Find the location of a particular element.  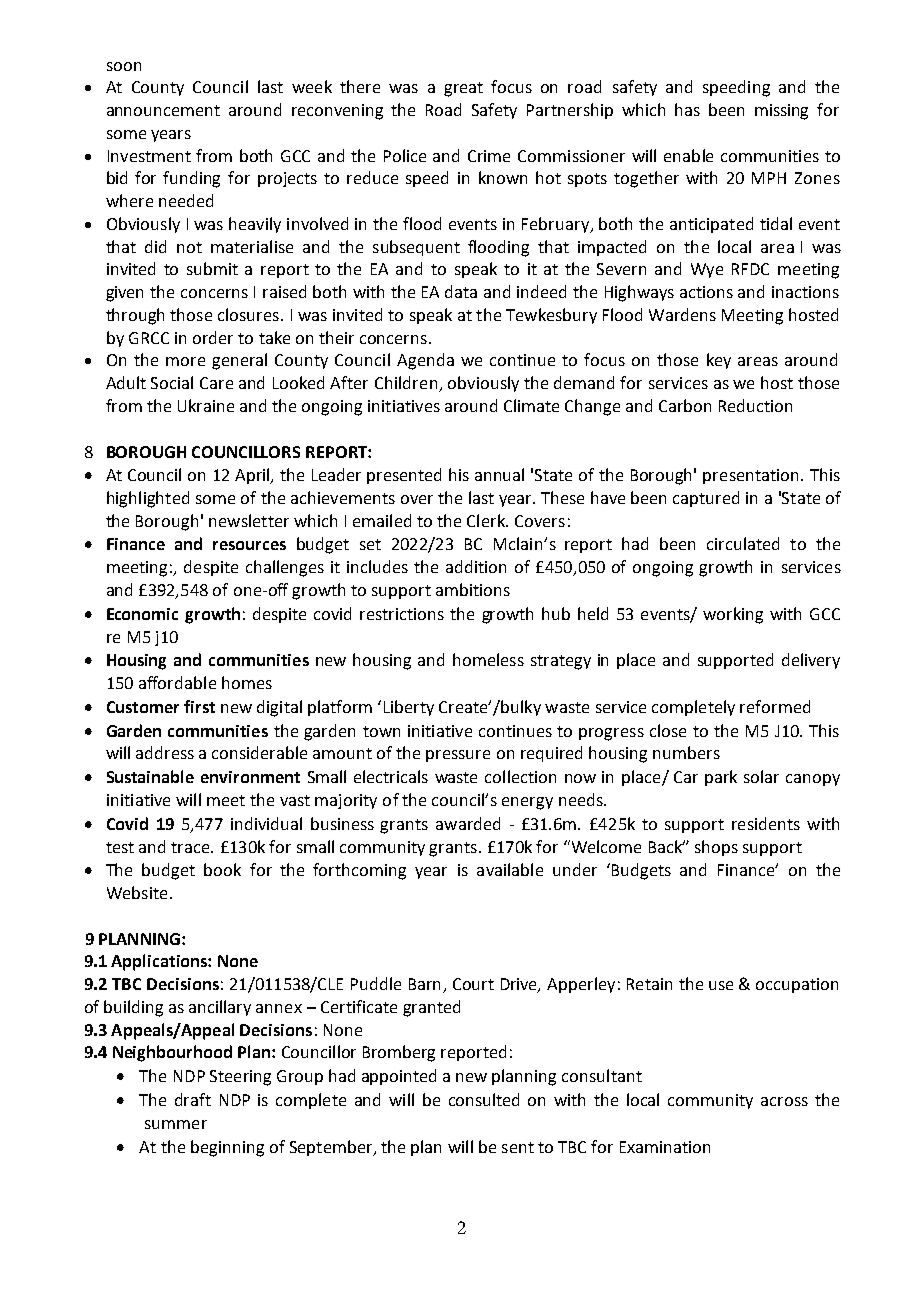

draft is located at coordinates (193, 1099).
